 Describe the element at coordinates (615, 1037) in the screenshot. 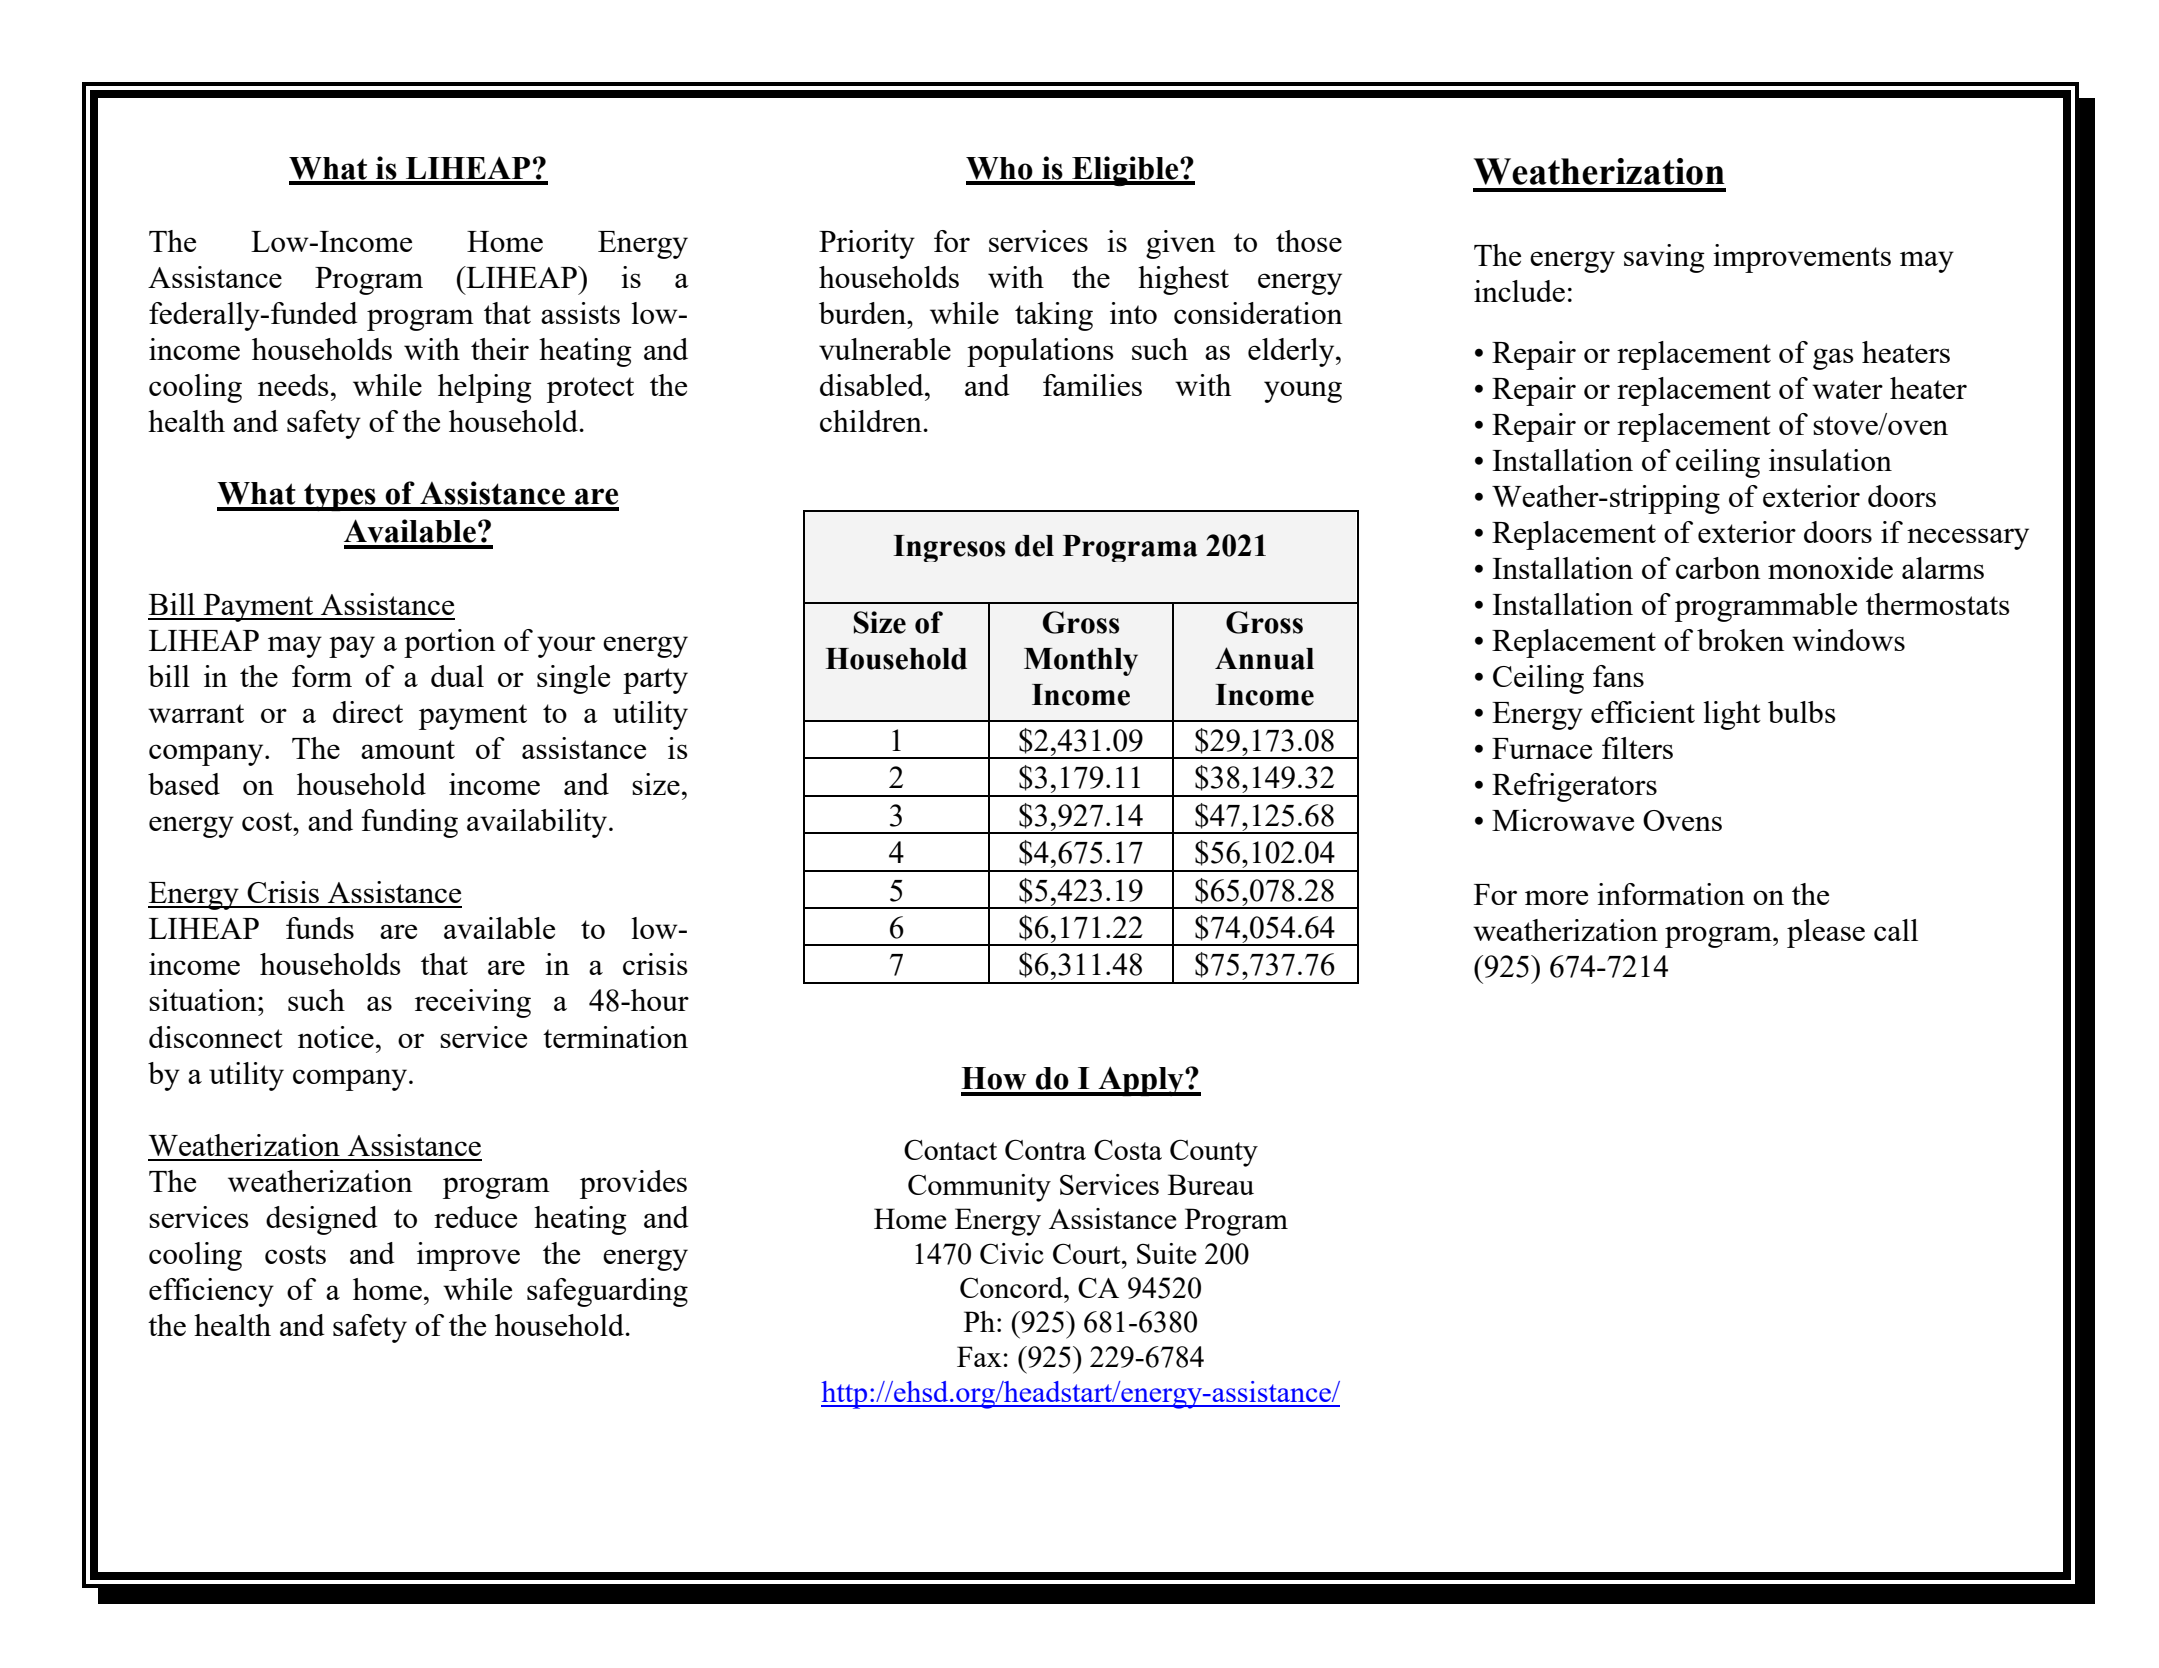

I see `termination` at that location.
